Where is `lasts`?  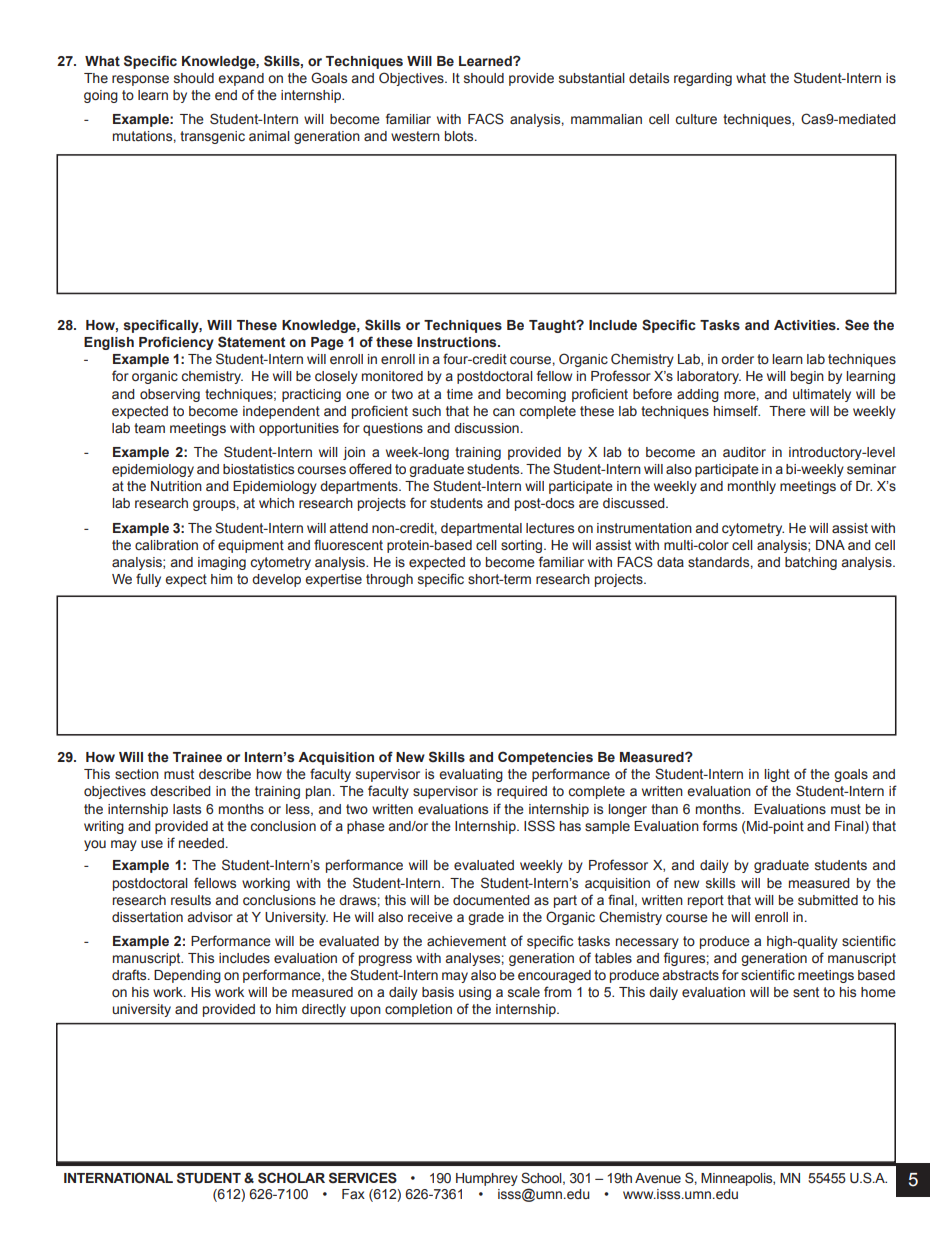
lasts is located at coordinates (187, 809).
